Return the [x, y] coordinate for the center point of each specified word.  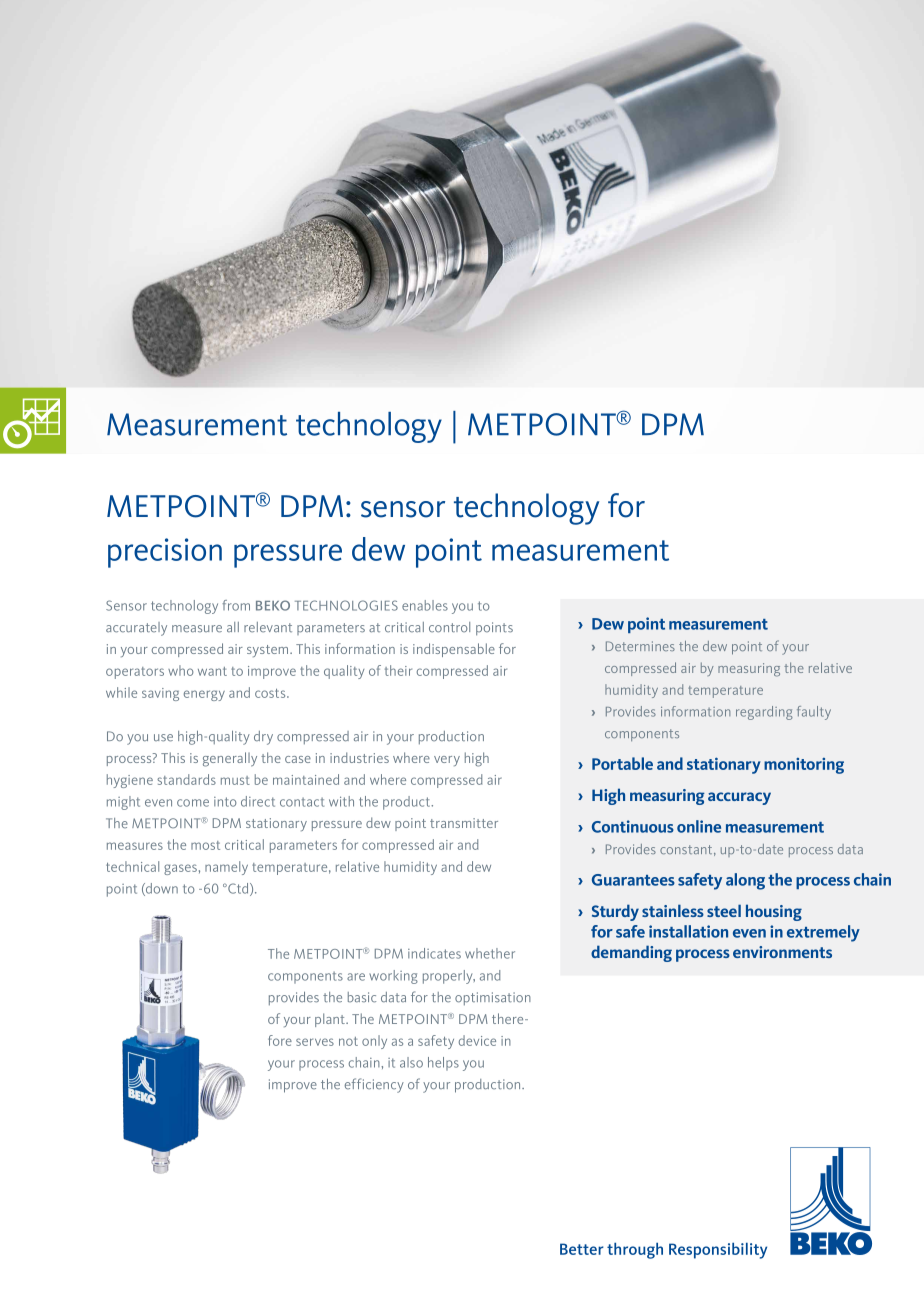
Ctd [238, 889]
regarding [764, 713]
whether [490, 953]
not [348, 1041]
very [447, 761]
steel [724, 910]
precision [165, 553]
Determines [640, 646]
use [163, 738]
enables [425, 605]
